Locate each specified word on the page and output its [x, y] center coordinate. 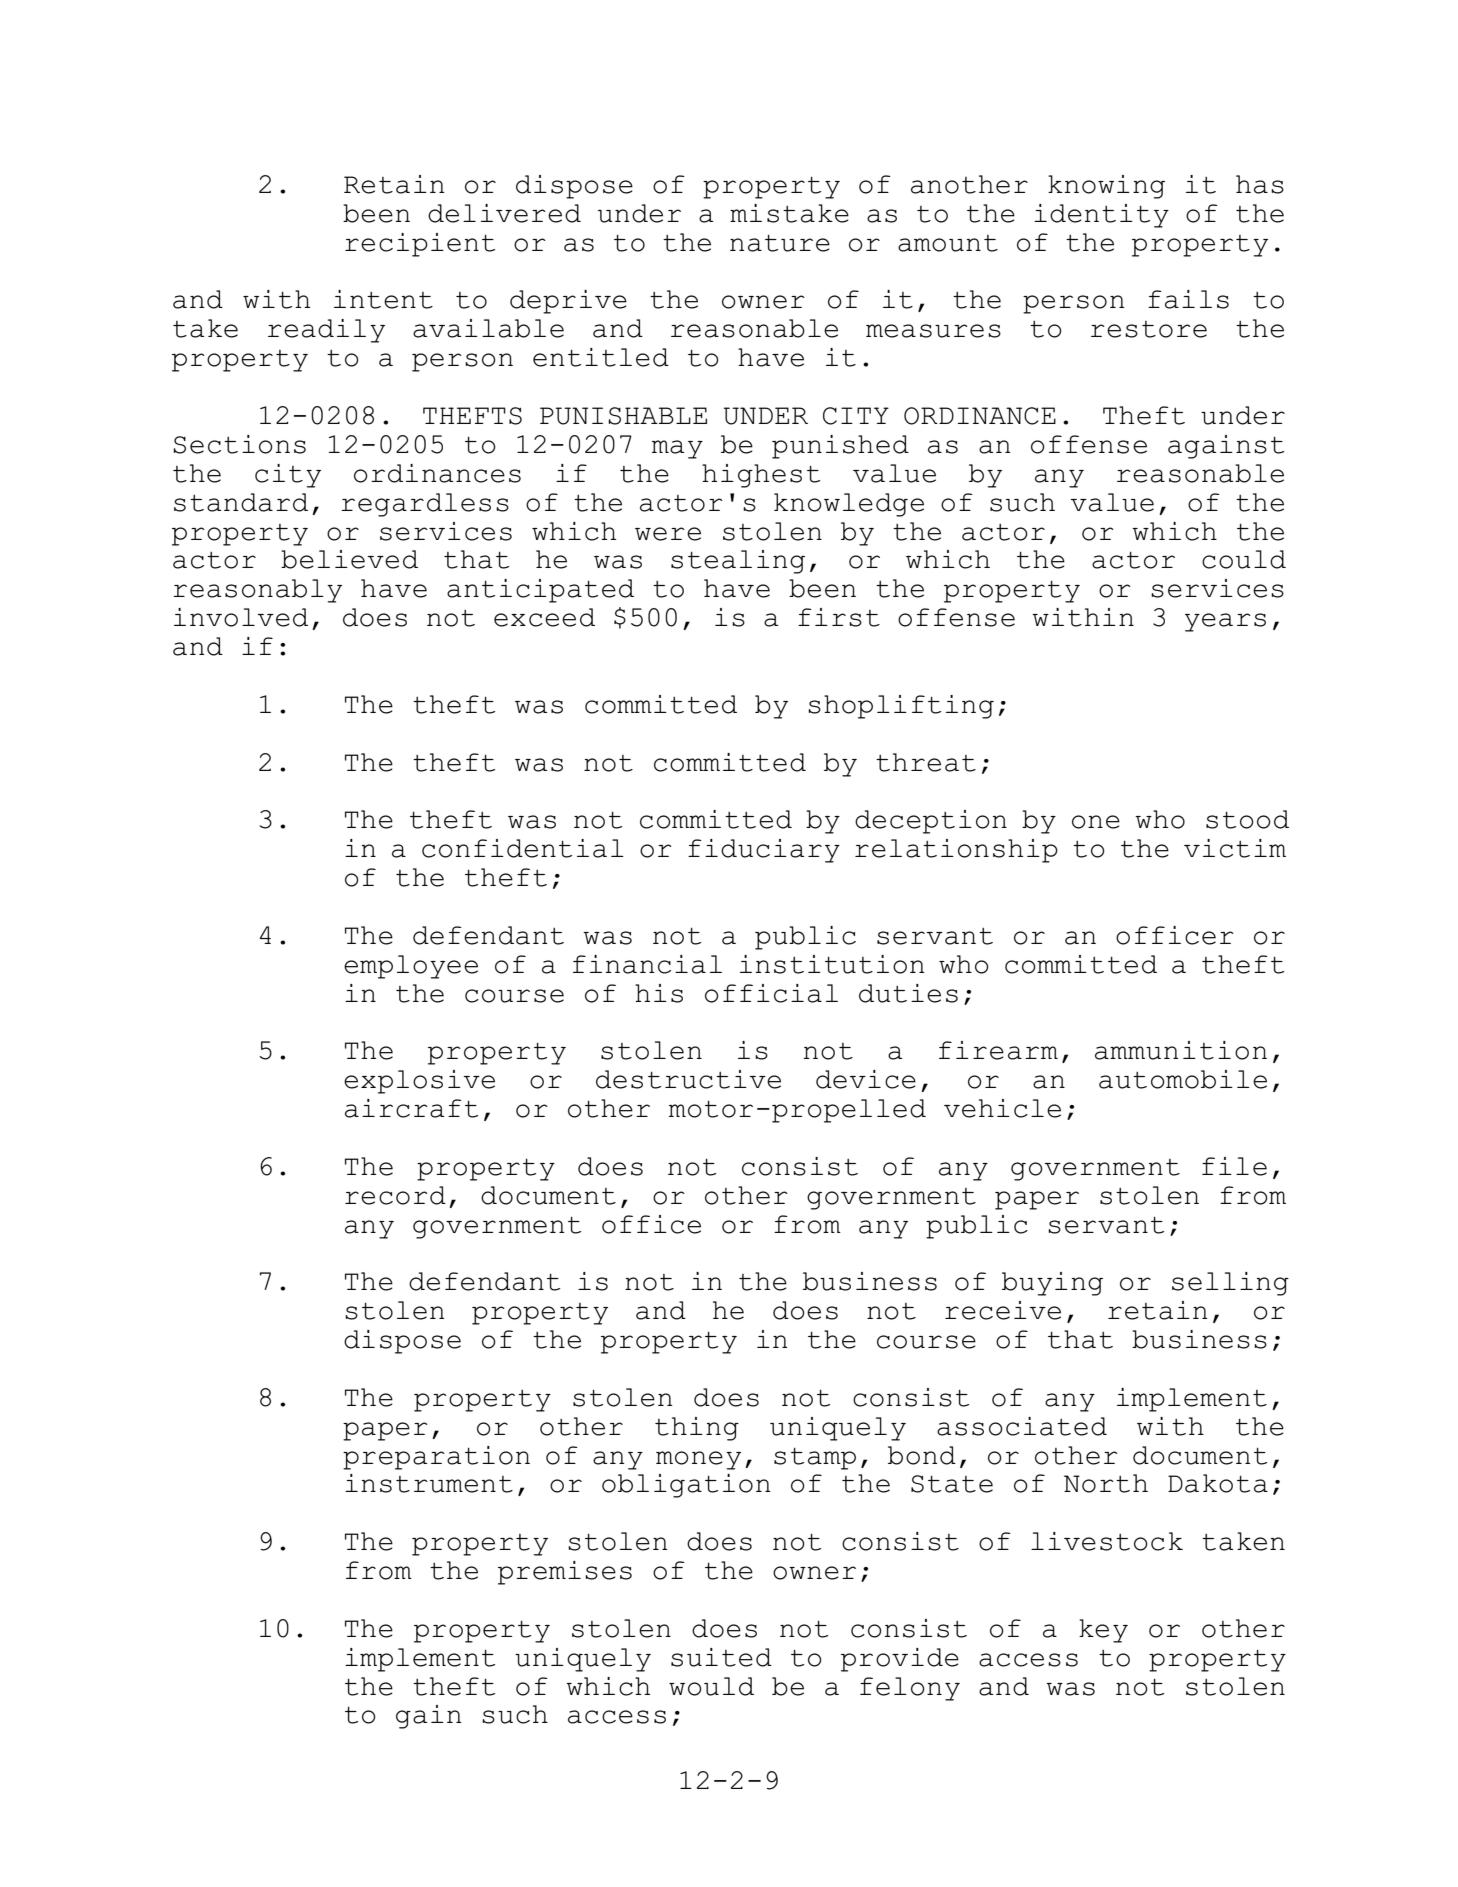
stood [1247, 819]
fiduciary [764, 851]
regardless [425, 505]
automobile [1183, 1079]
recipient [420, 245]
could [1244, 559]
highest [761, 476]
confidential [523, 848]
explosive [419, 1082]
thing [697, 1429]
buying [1052, 1284]
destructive [688, 1079]
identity [1101, 216]
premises [565, 1573]
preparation [436, 1458]
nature [780, 243]
